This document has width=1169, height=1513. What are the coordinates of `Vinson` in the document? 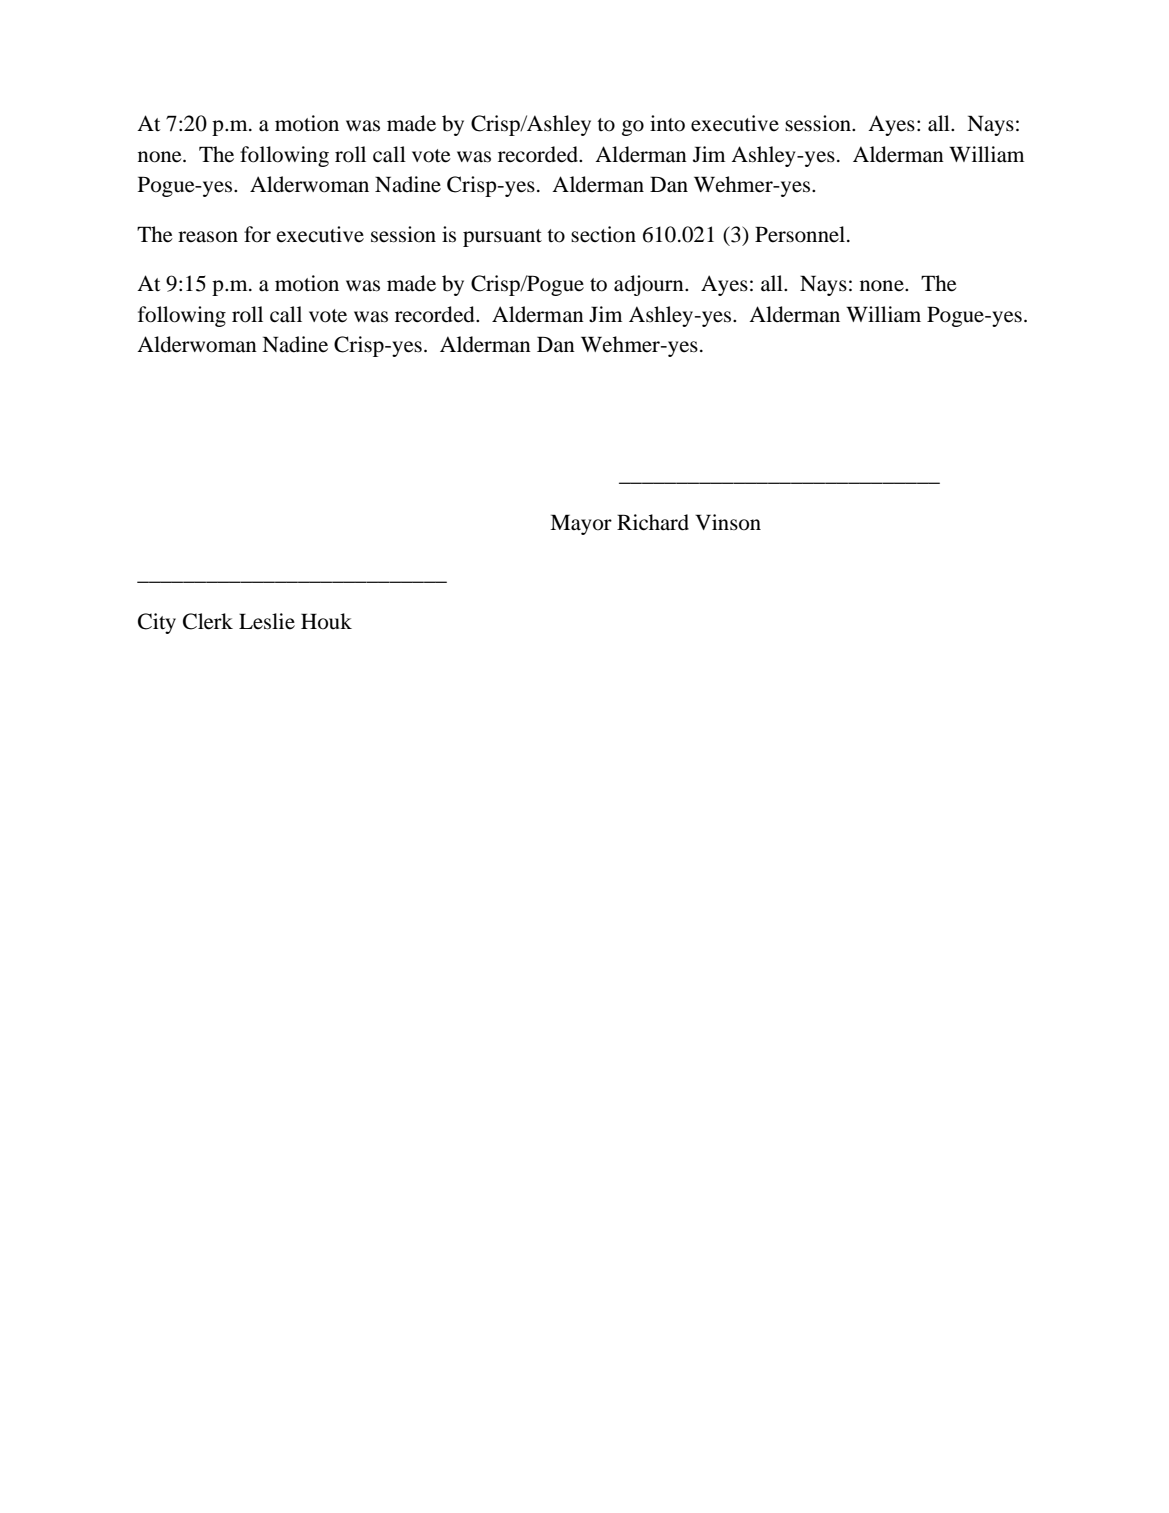 It's located at (728, 522).
